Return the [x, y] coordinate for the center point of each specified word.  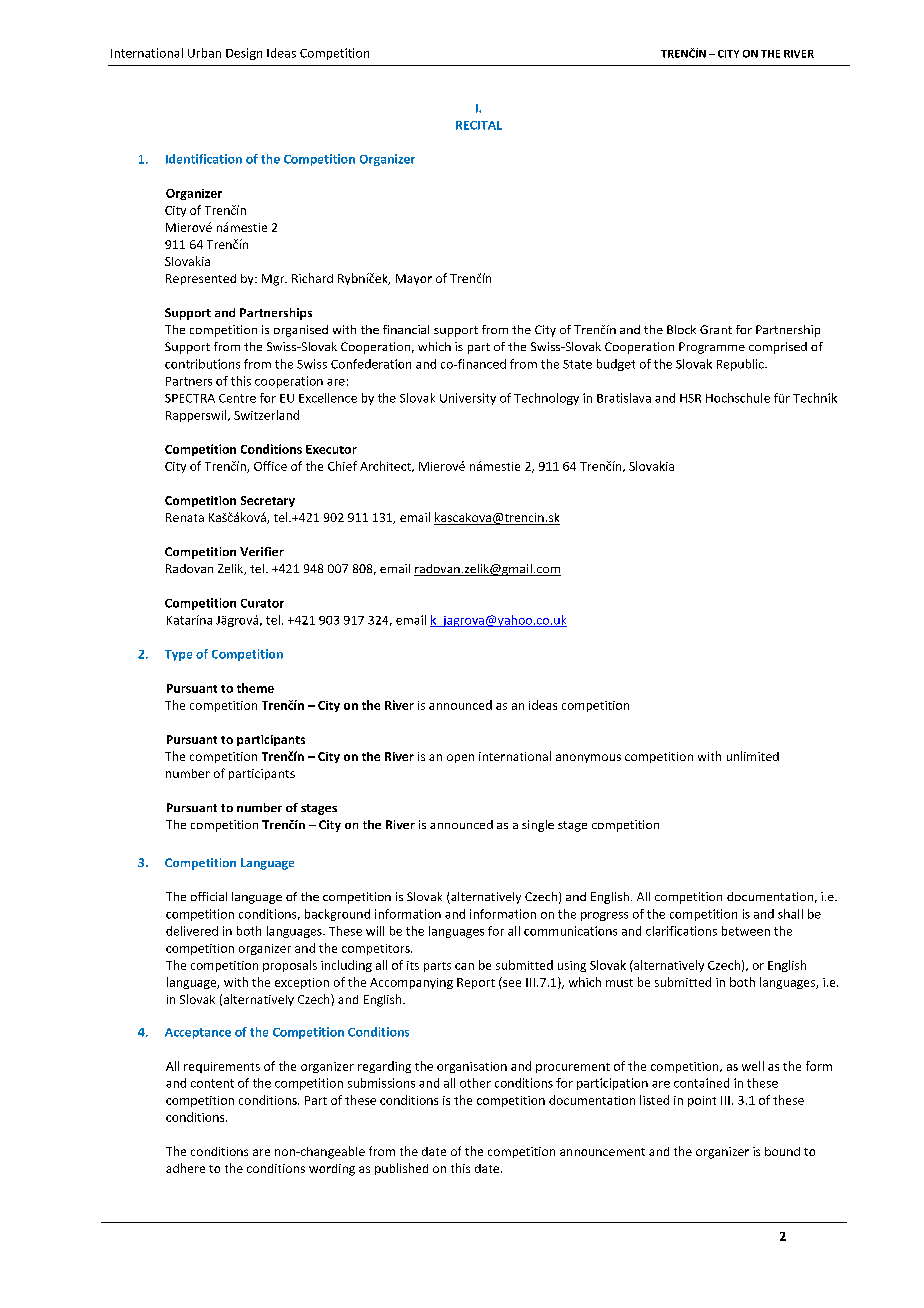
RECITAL [479, 125]
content [212, 1083]
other [475, 1083]
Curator [262, 603]
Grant [716, 329]
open [460, 758]
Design [244, 54]
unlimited [753, 756]
